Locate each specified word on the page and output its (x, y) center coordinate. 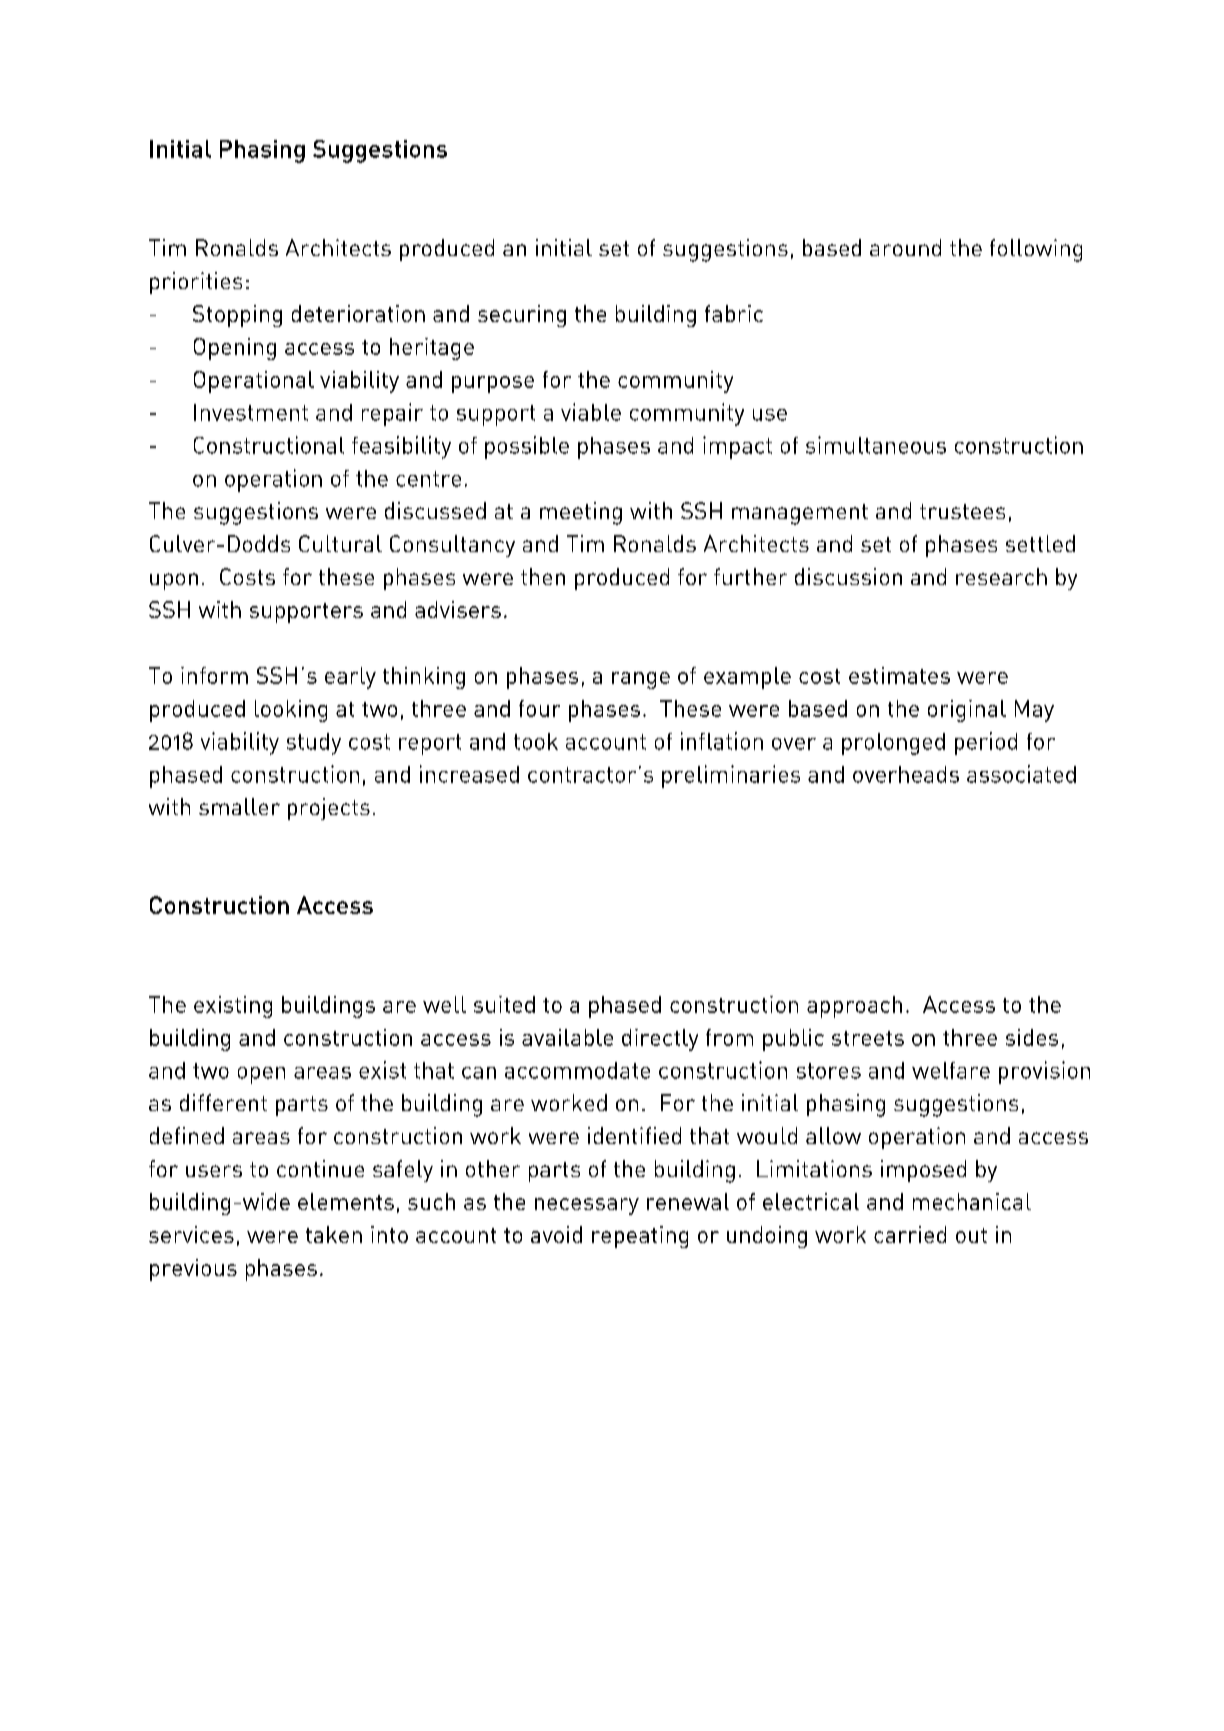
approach (854, 1007)
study (314, 744)
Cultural (340, 543)
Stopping (237, 316)
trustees (962, 511)
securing (522, 316)
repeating (640, 1237)
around (905, 247)
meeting (581, 513)
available (567, 1037)
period (986, 743)
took (536, 741)
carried (910, 1234)
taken (334, 1234)
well (444, 1004)
